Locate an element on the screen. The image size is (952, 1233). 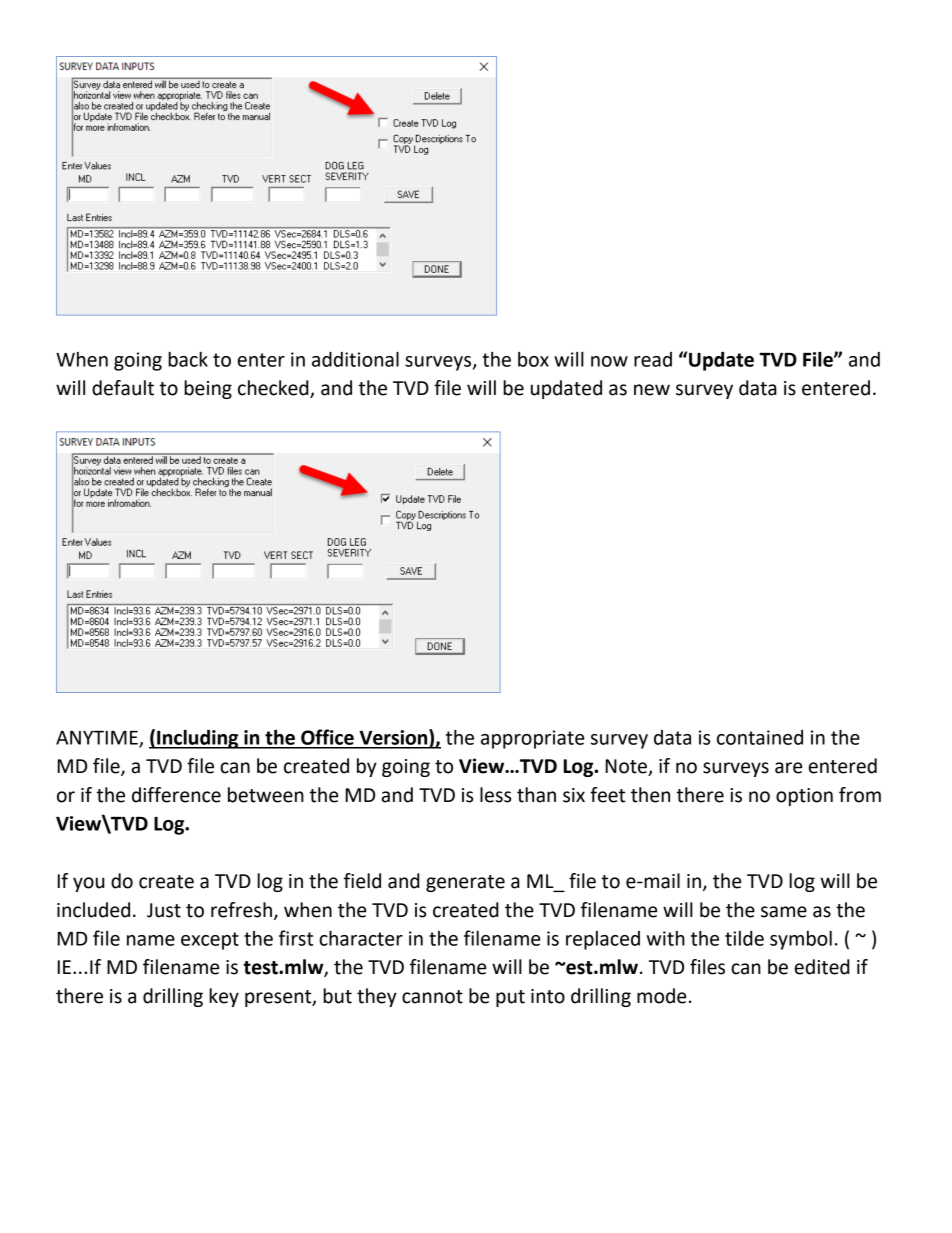
difference is located at coordinates (176, 795).
